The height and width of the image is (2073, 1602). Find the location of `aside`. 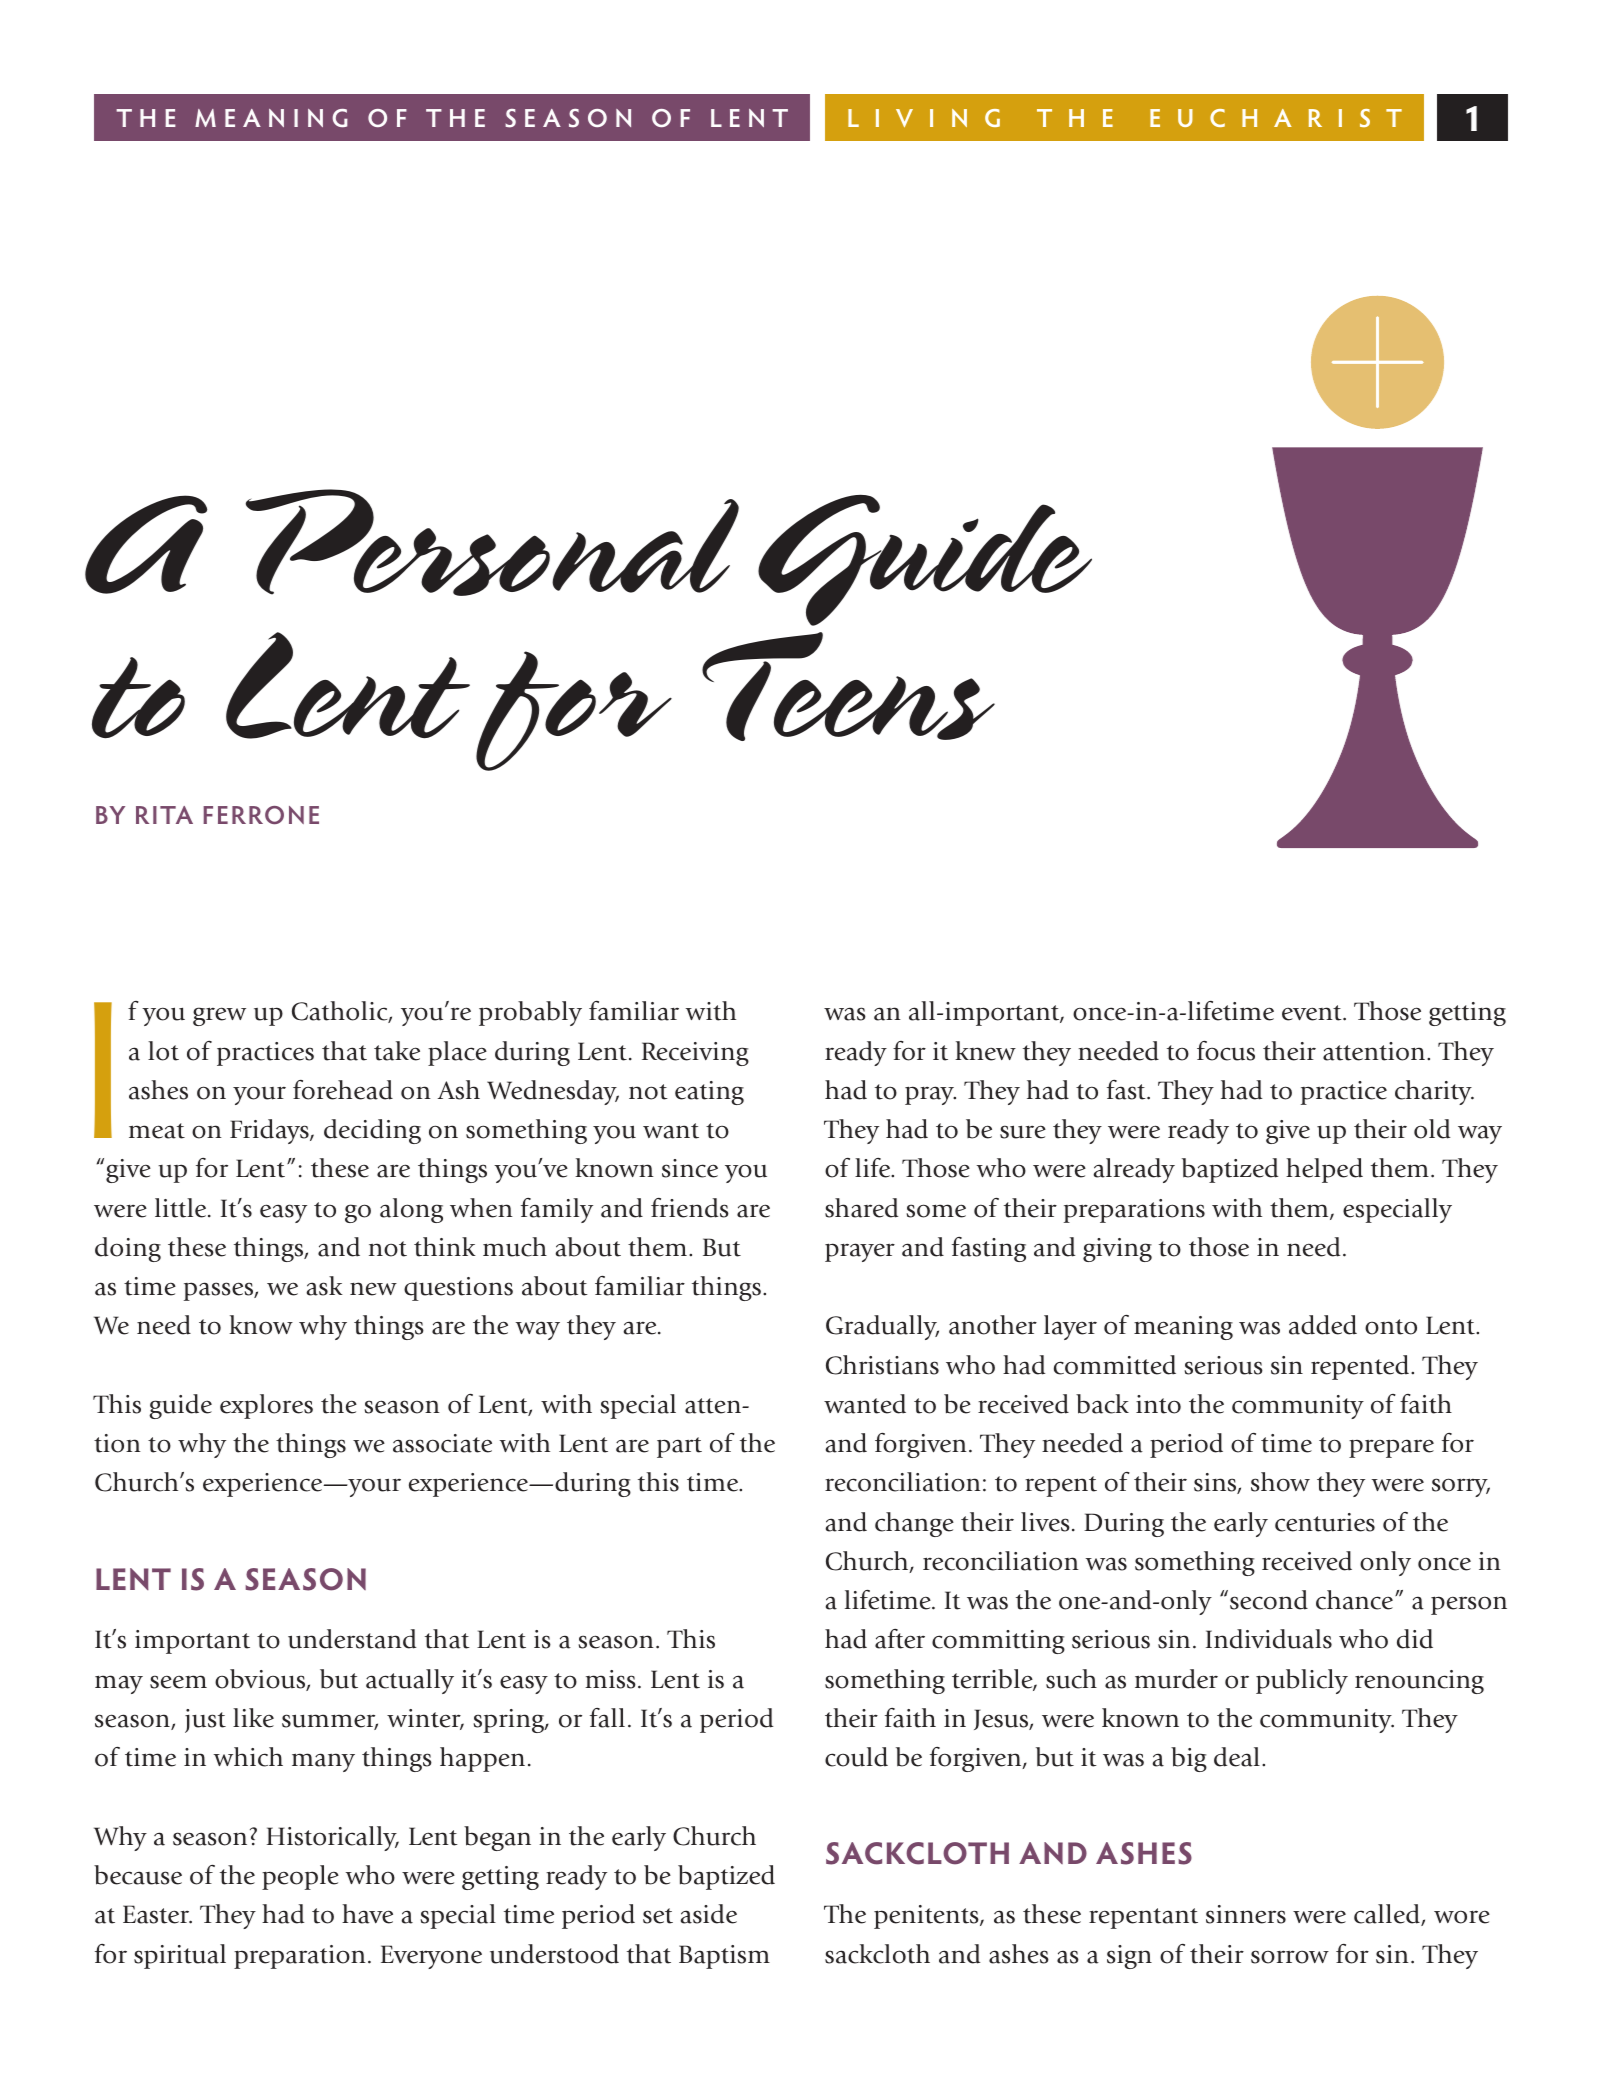

aside is located at coordinates (709, 1914).
